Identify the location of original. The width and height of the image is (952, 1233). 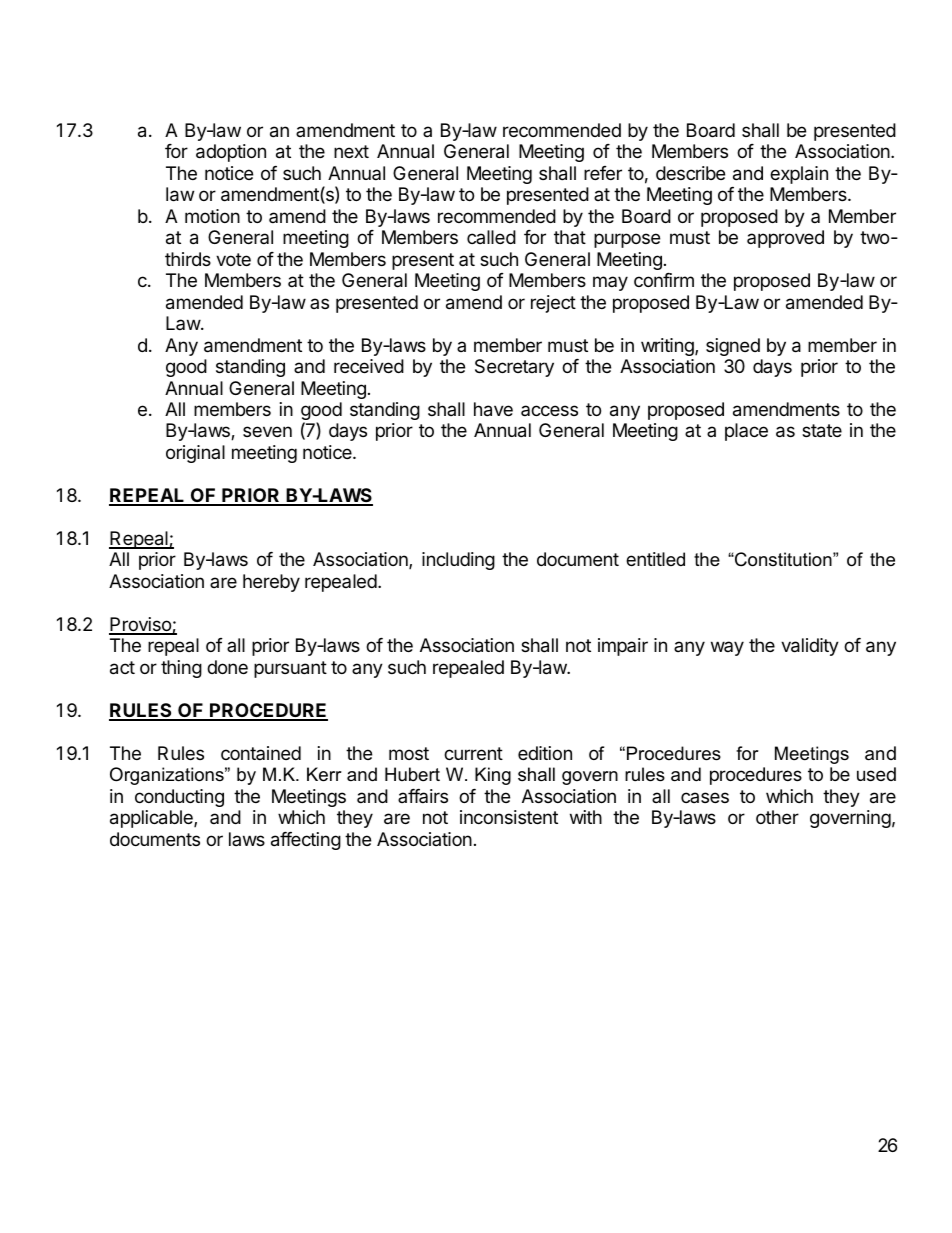
(195, 454).
